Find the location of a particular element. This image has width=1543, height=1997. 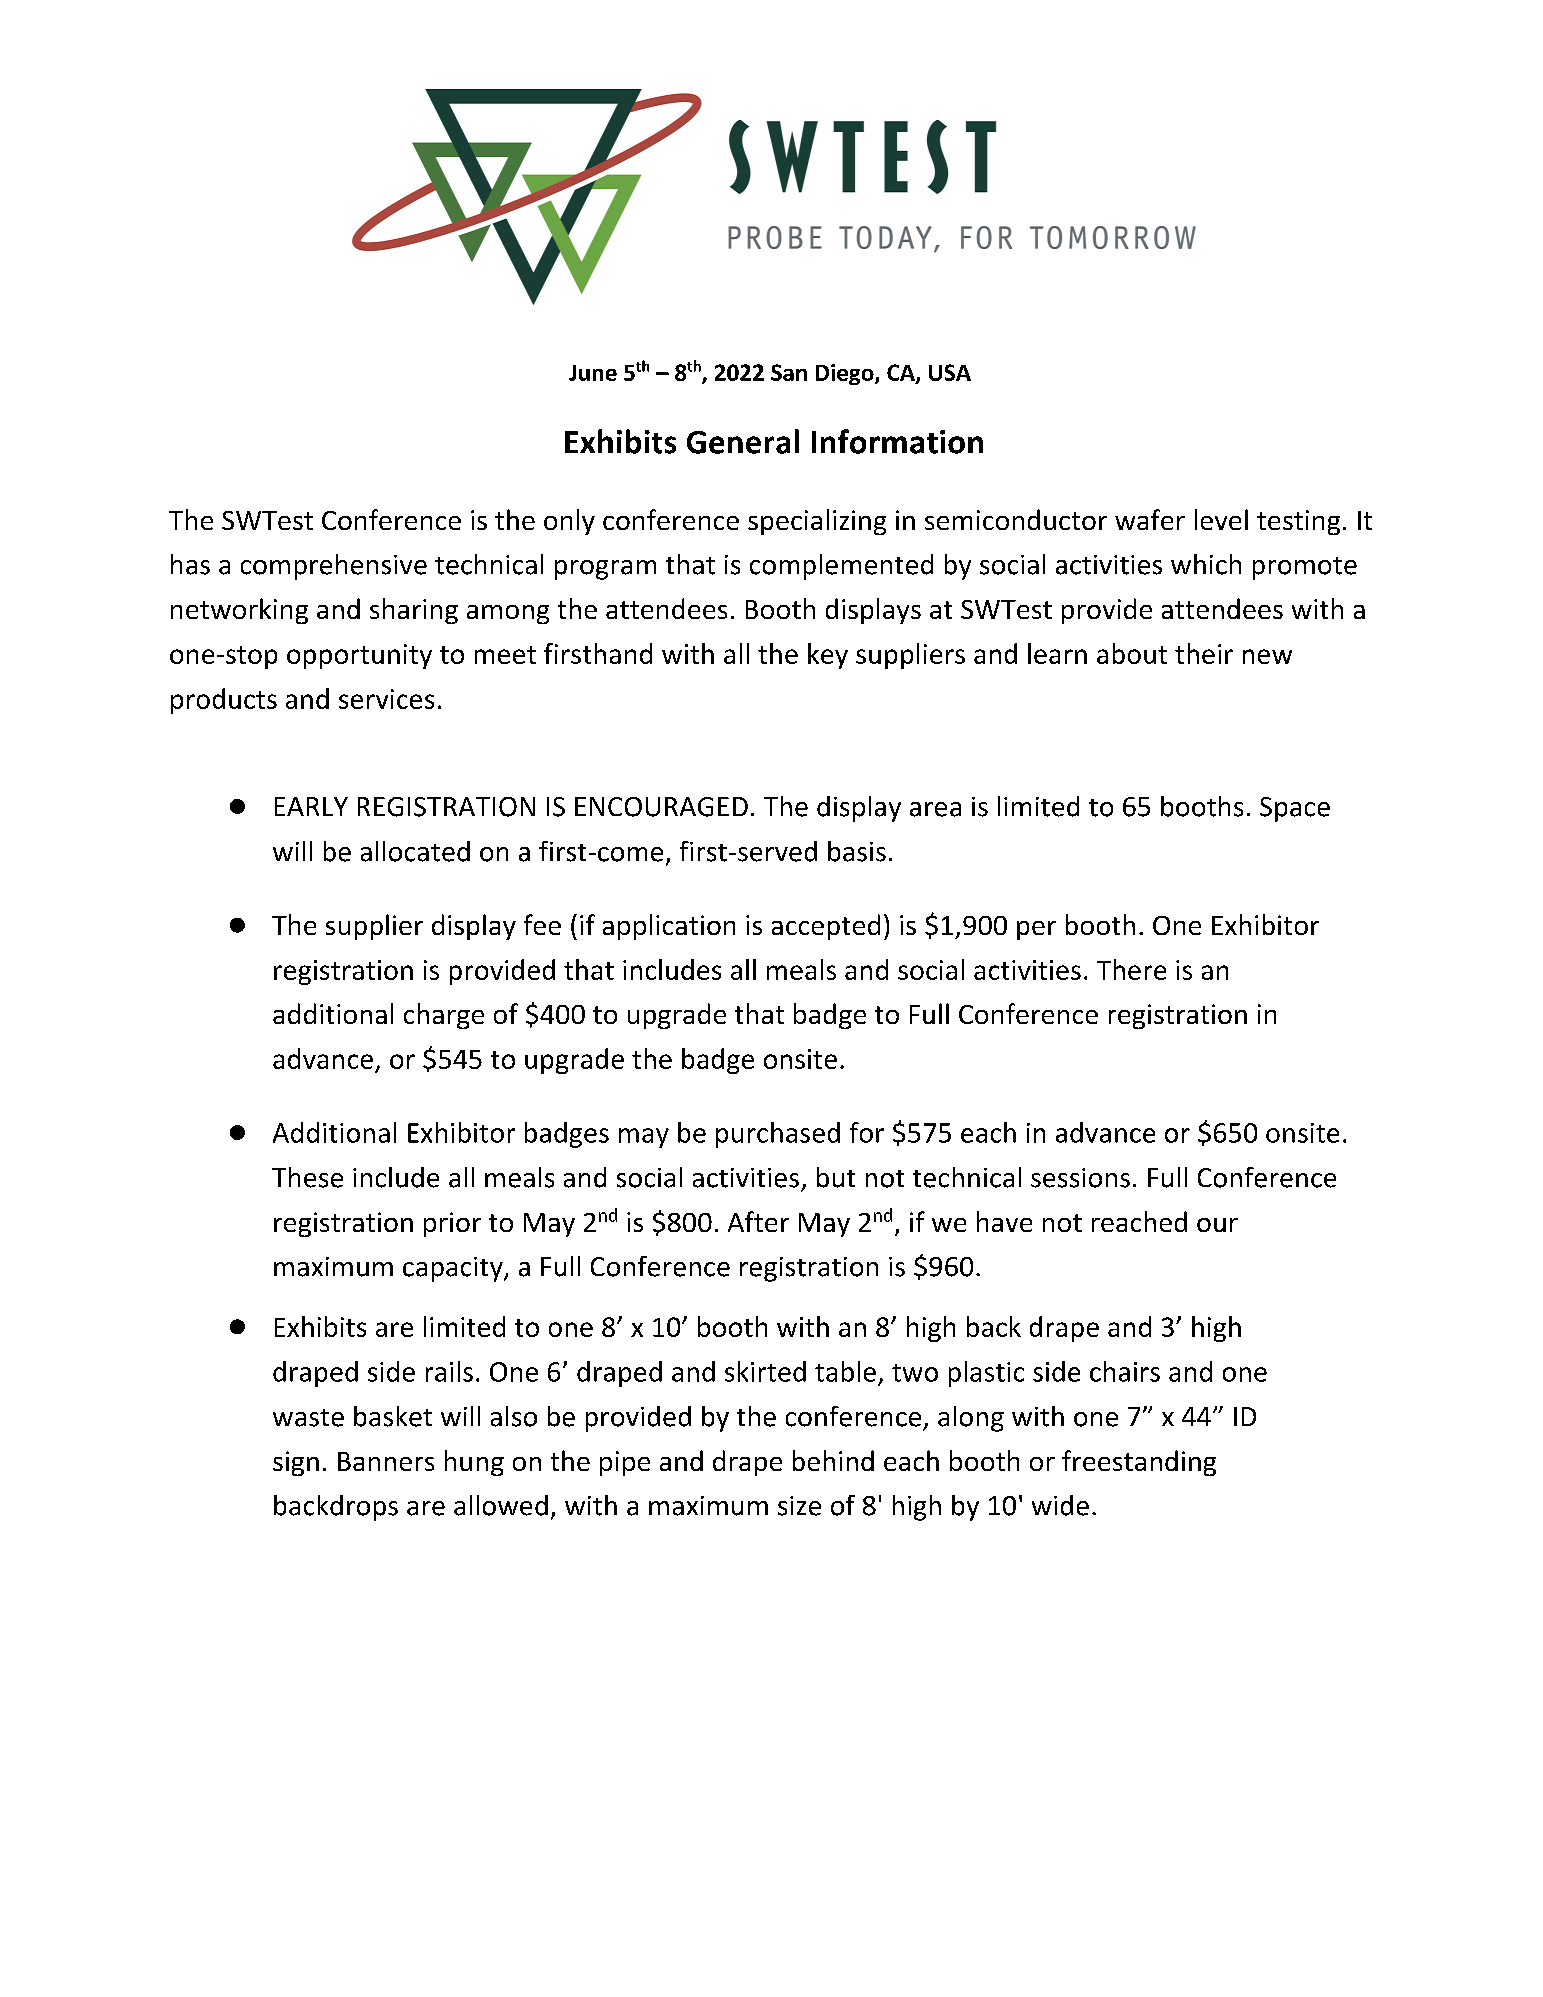

wafer is located at coordinates (1150, 519).
